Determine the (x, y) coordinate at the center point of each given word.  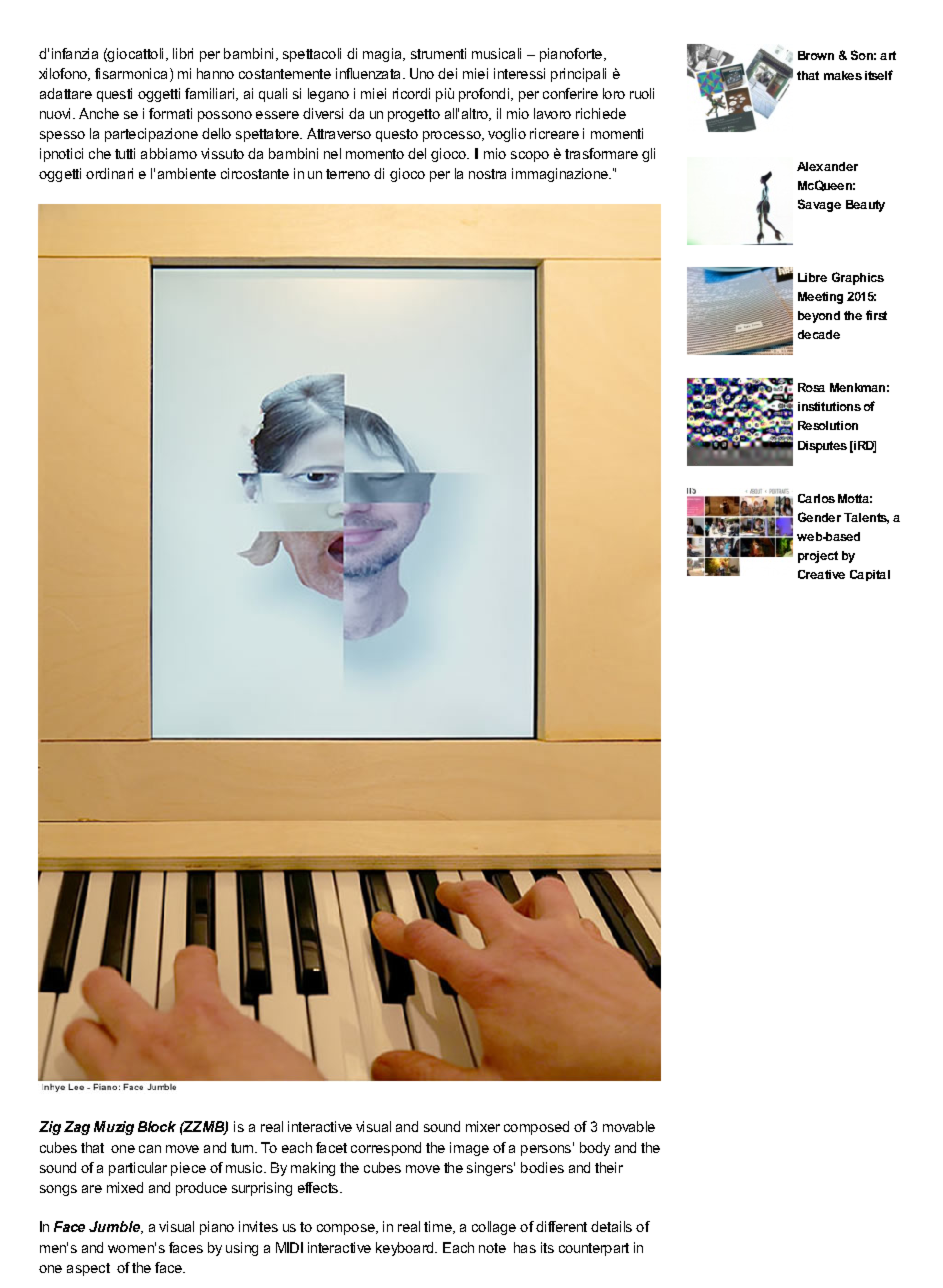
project (818, 557)
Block (157, 1126)
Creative (821, 574)
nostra (487, 174)
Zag (77, 1128)
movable (629, 1126)
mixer (483, 1126)
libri (183, 53)
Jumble (116, 1227)
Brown (816, 55)
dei (447, 73)
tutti (125, 153)
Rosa (811, 387)
